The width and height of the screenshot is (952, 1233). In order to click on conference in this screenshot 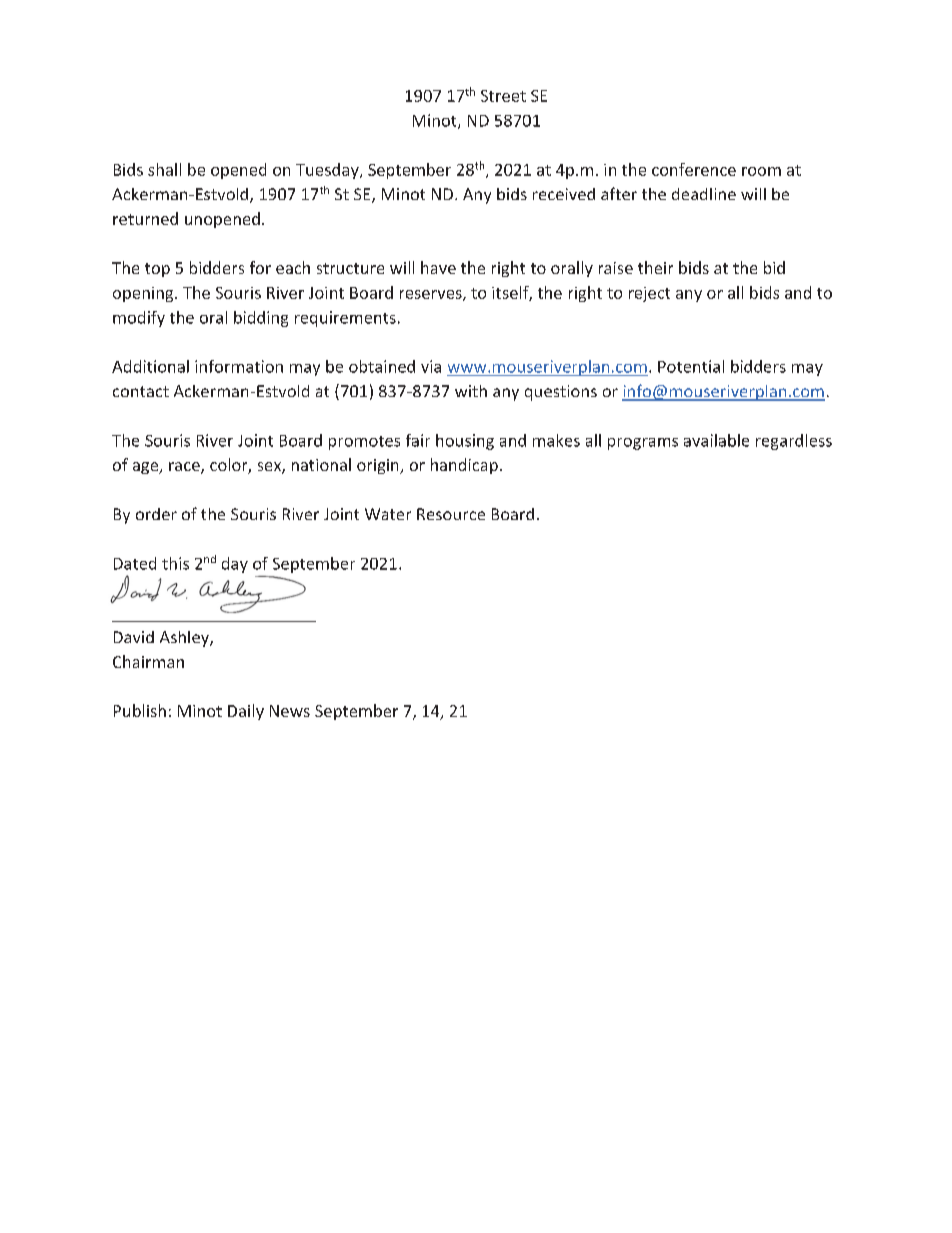, I will do `click(694, 169)`.
